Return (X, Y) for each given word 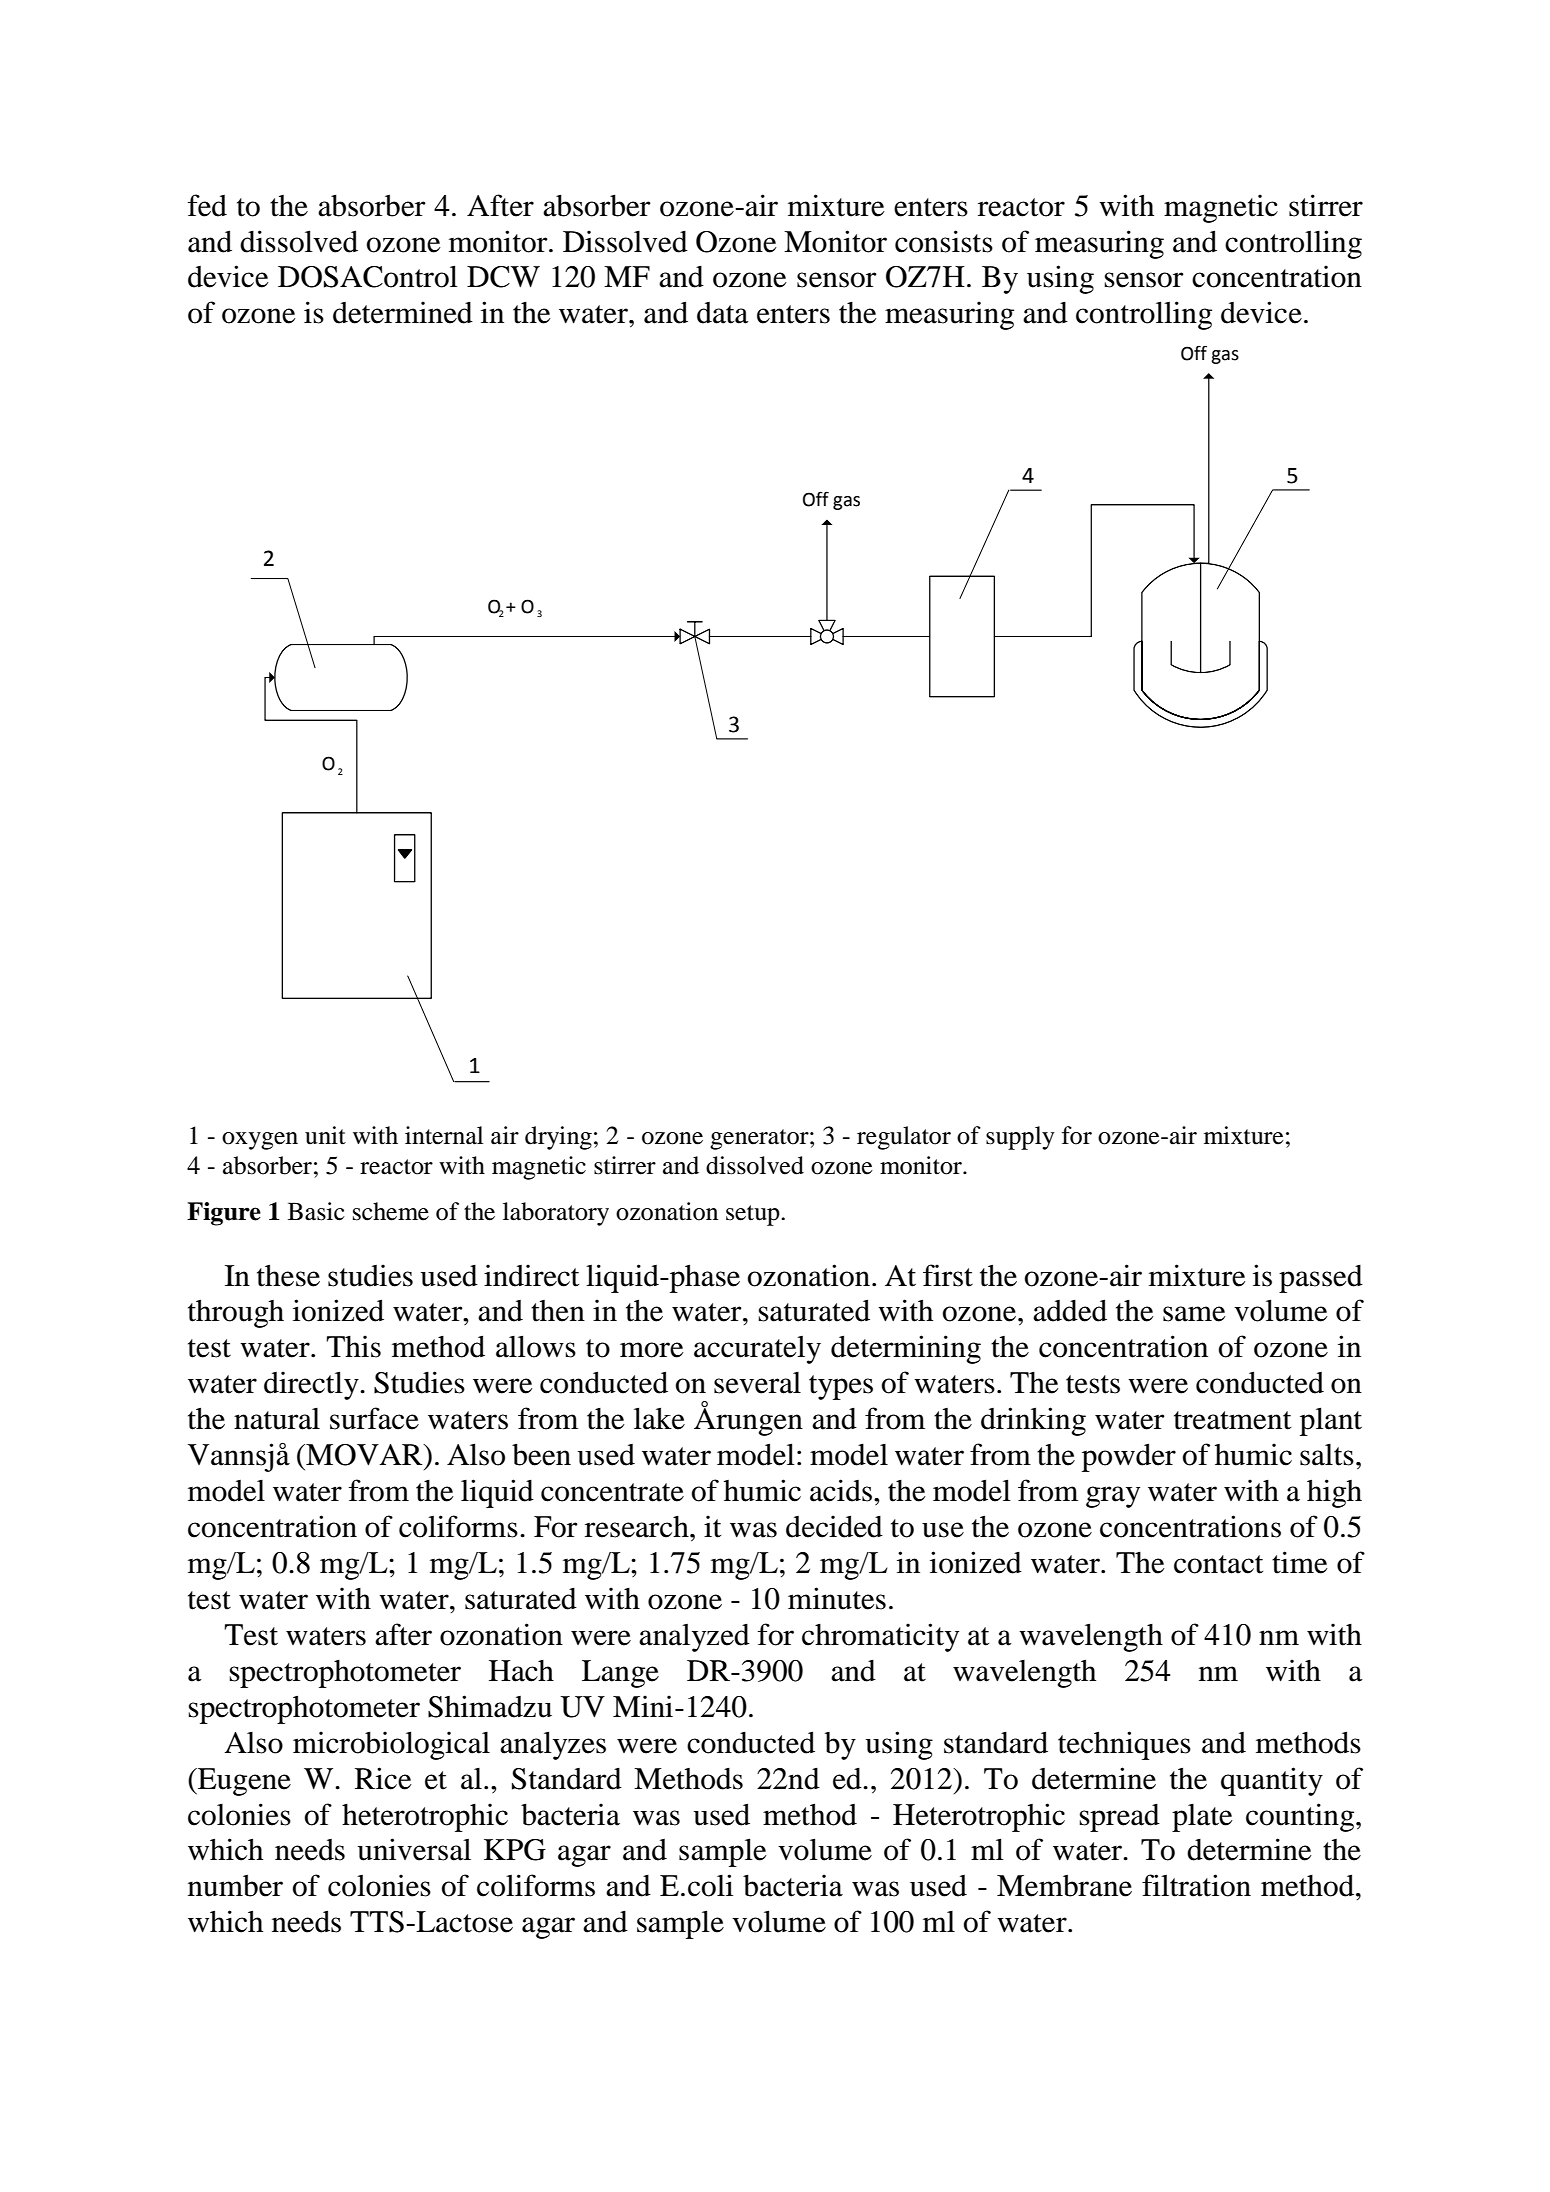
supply (1020, 1138)
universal (414, 1849)
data (723, 313)
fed (207, 205)
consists (944, 241)
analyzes (553, 1745)
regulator (904, 1138)
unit (325, 1135)
